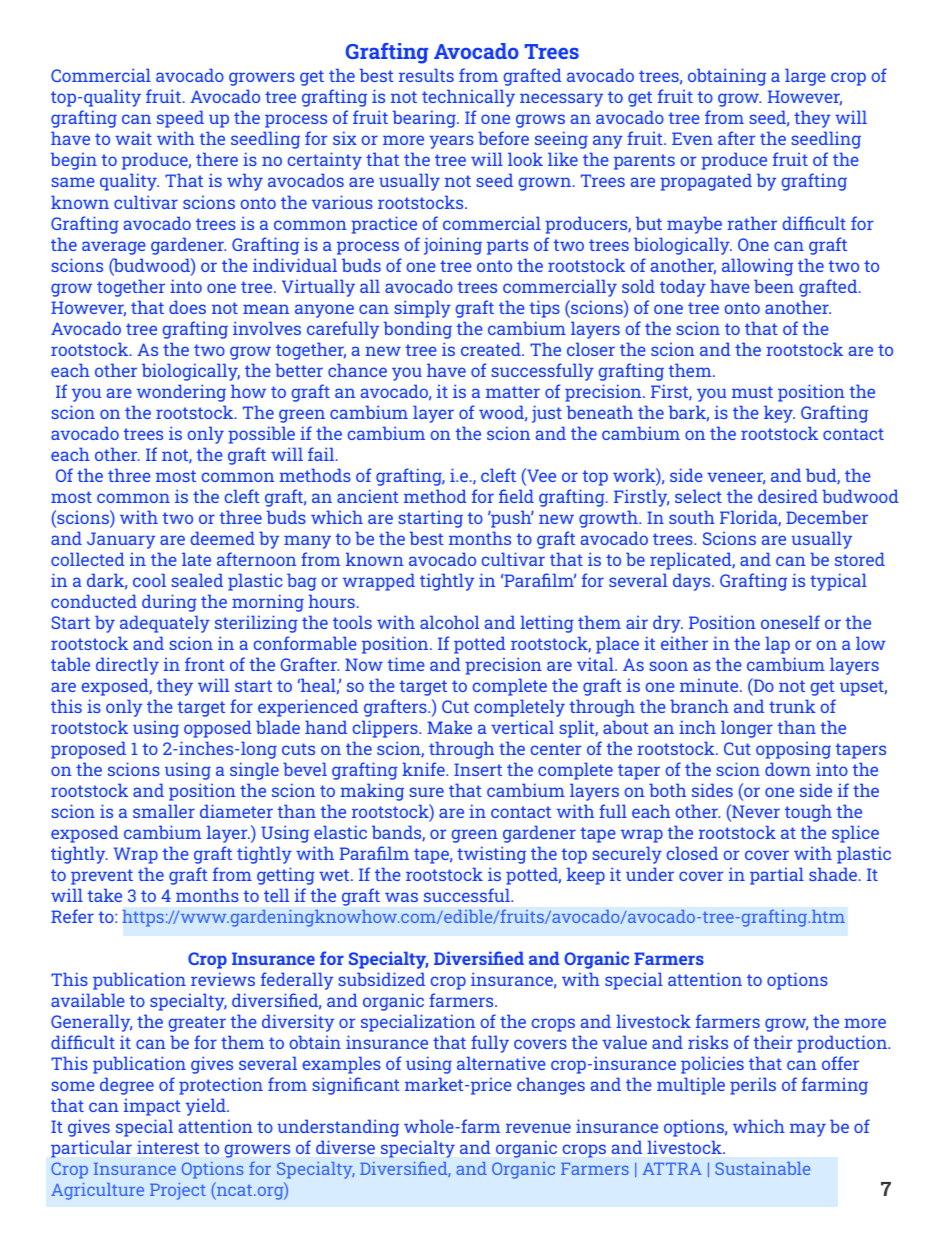 The width and height of the screenshot is (952, 1233). I want to click on alcohol, so click(449, 622).
